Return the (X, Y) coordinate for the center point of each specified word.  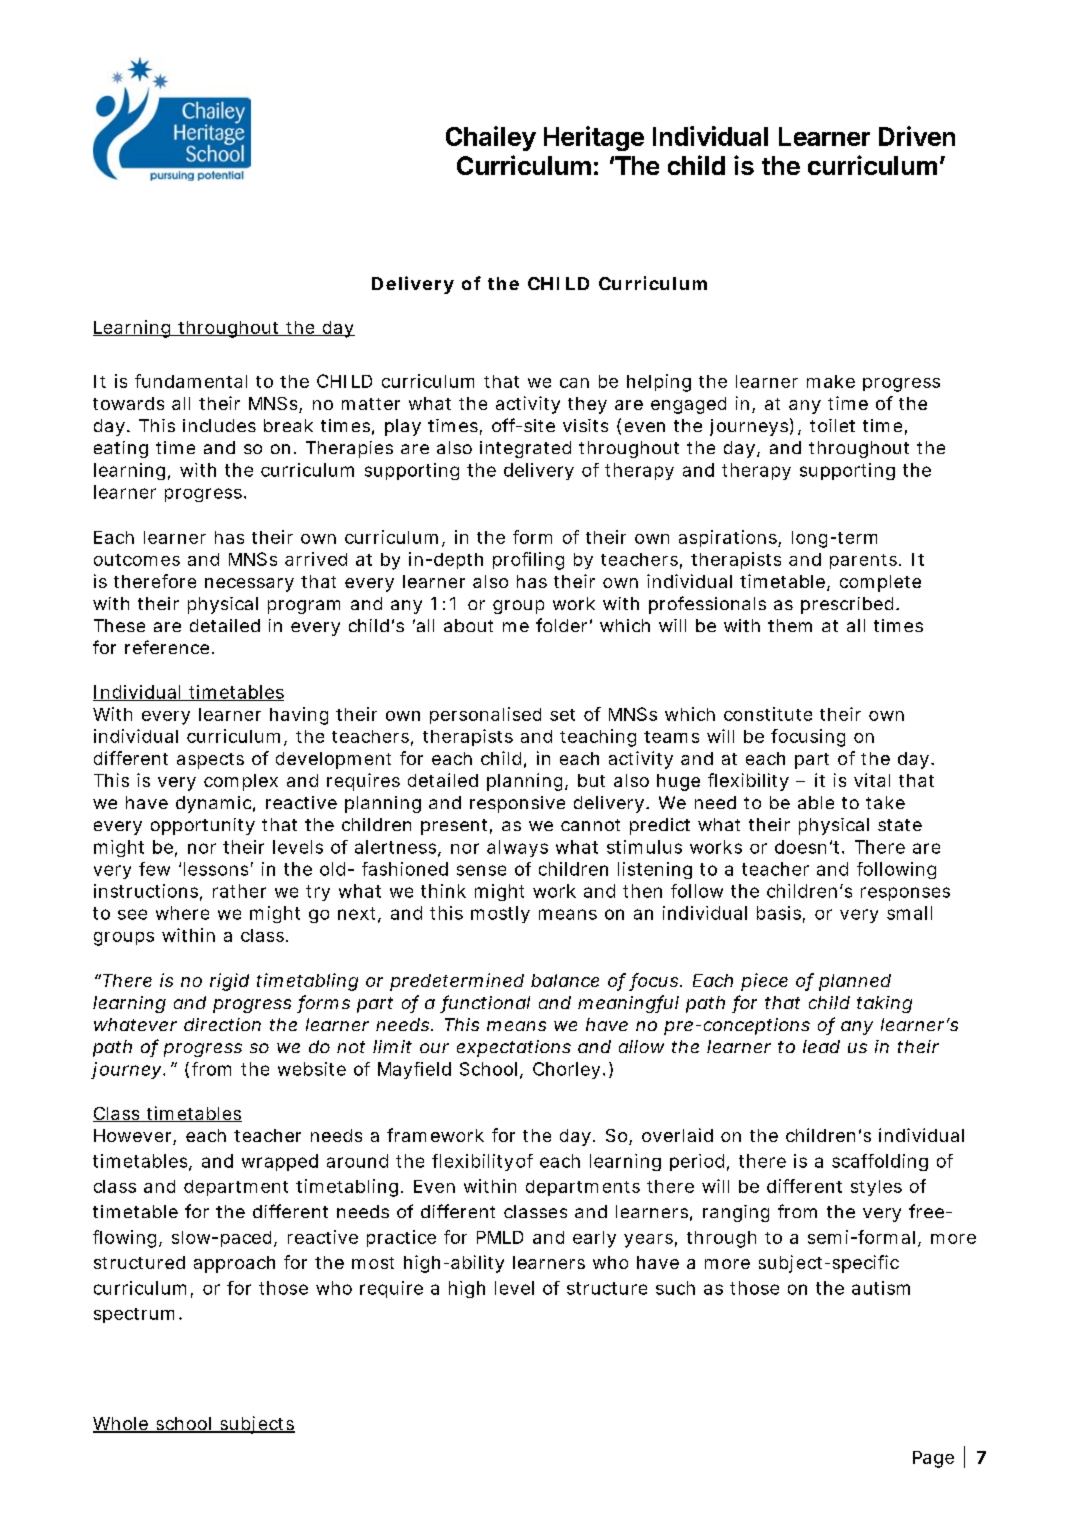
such (675, 1288)
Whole (122, 1425)
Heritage (594, 138)
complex (241, 782)
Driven (917, 136)
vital (872, 780)
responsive (517, 804)
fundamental (191, 381)
